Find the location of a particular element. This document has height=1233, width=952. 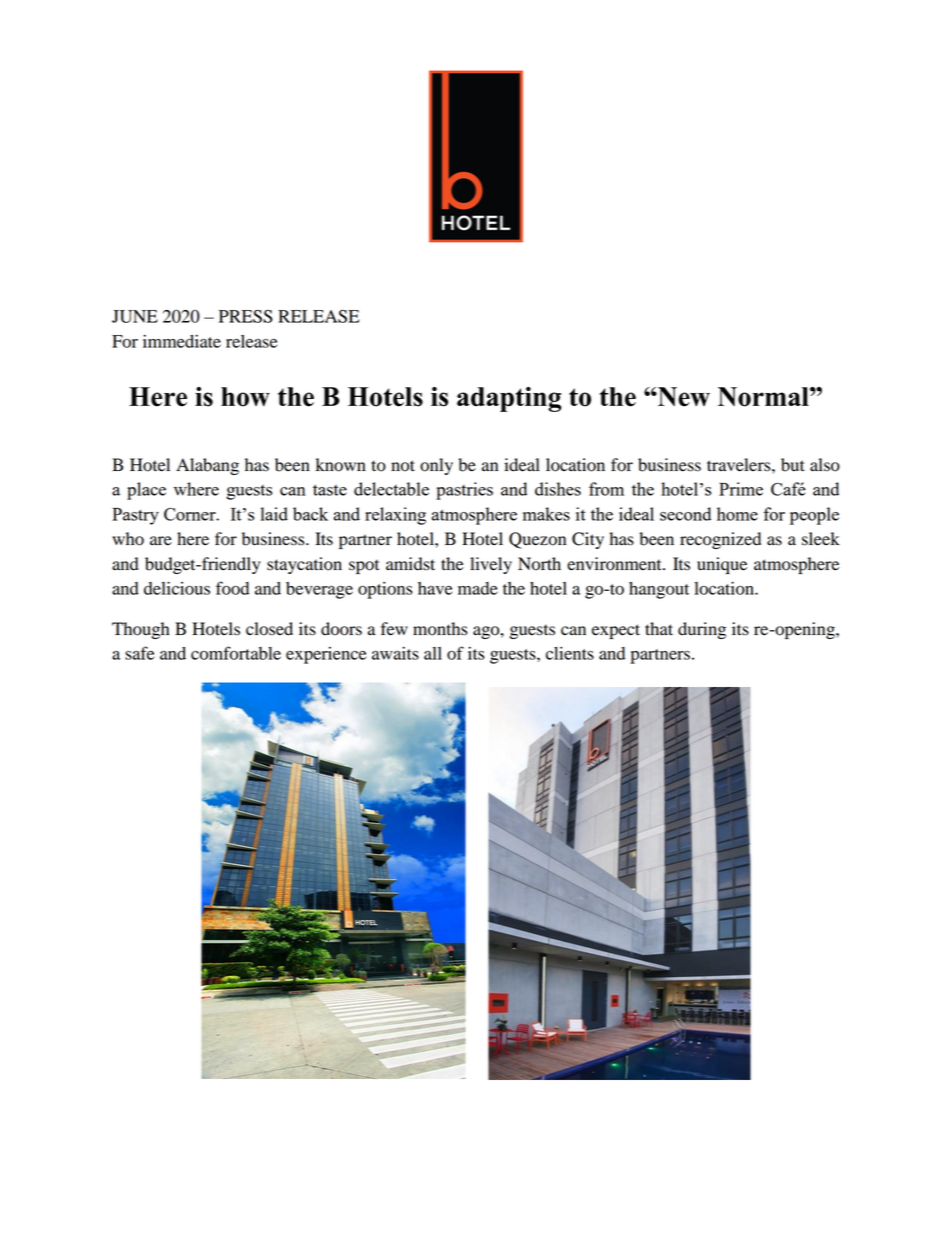

place is located at coordinates (146, 491).
